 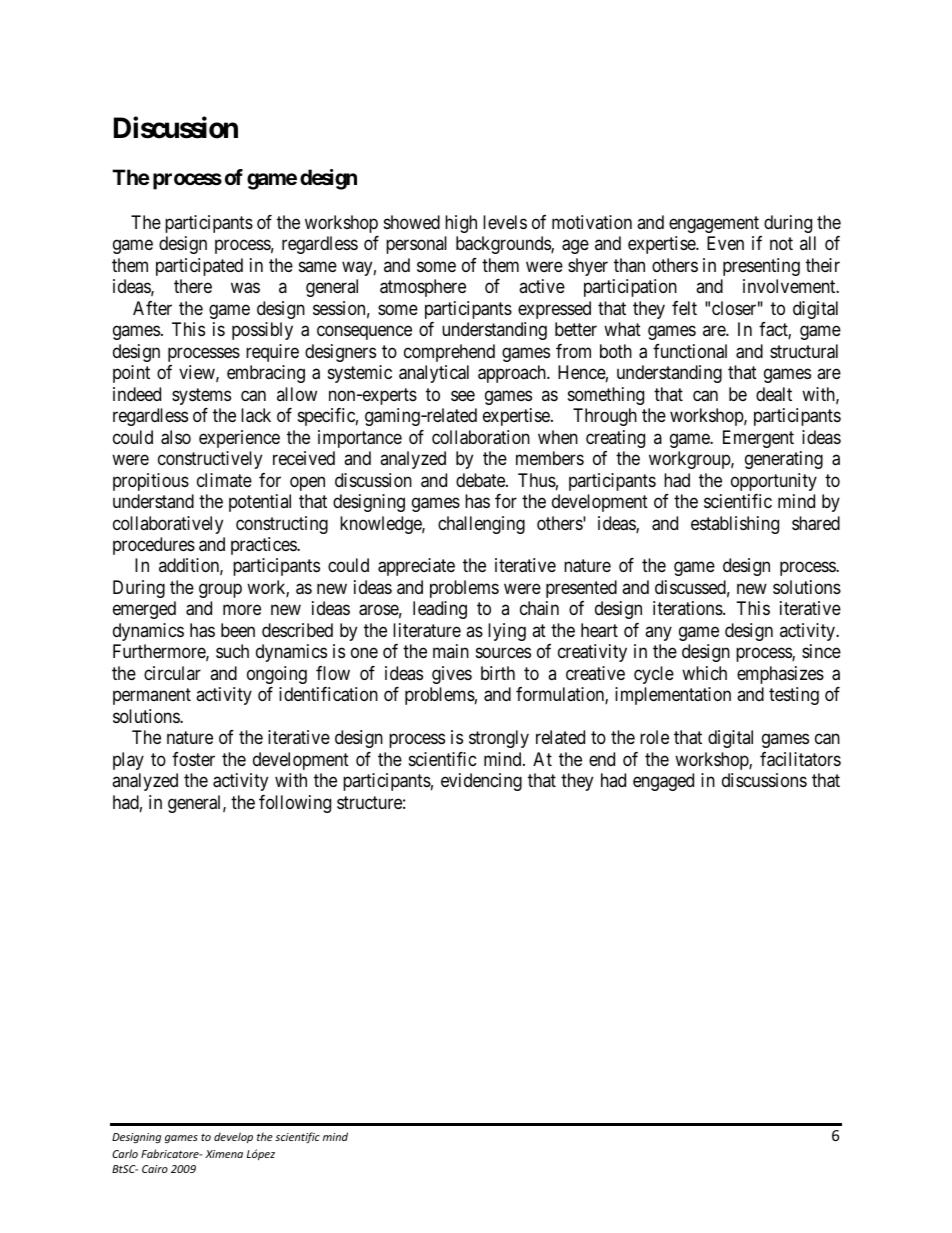 I want to click on gives, so click(x=452, y=675).
